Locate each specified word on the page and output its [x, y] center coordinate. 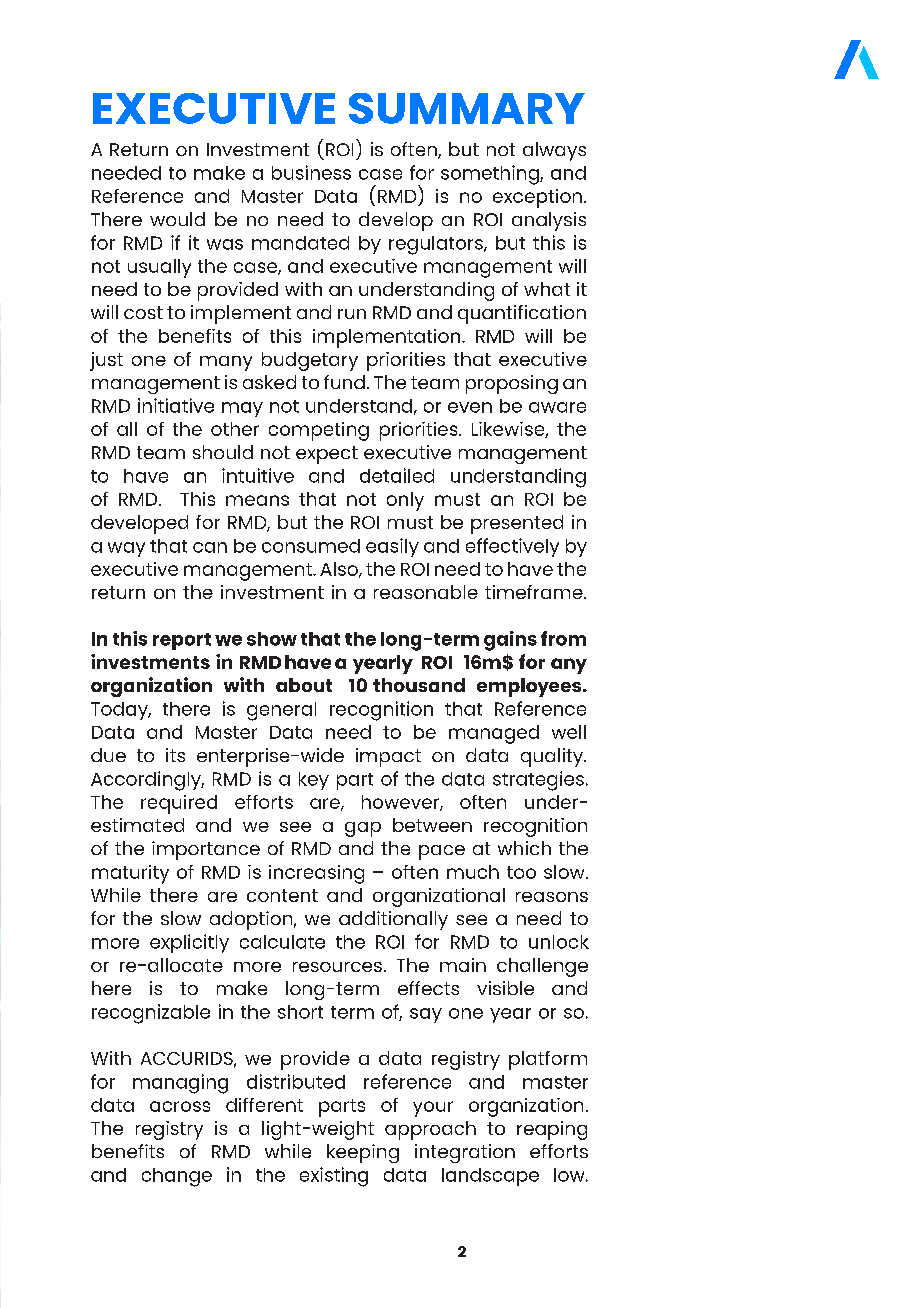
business [311, 172]
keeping [363, 1153]
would [177, 219]
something [491, 175]
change [177, 1177]
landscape [490, 1177]
